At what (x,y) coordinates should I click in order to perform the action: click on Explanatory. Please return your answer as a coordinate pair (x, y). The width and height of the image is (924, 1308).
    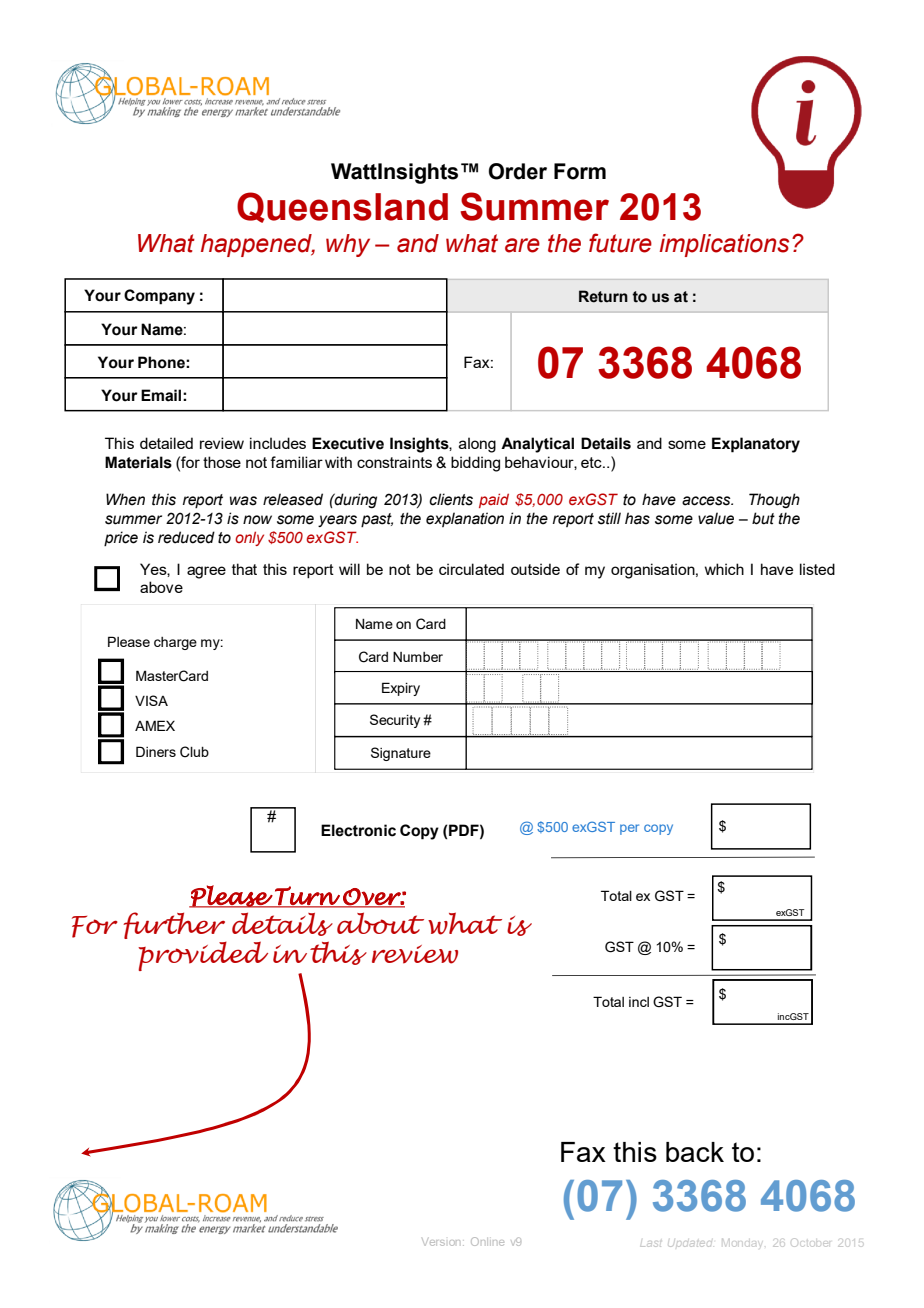
    Looking at the image, I should click on (756, 445).
